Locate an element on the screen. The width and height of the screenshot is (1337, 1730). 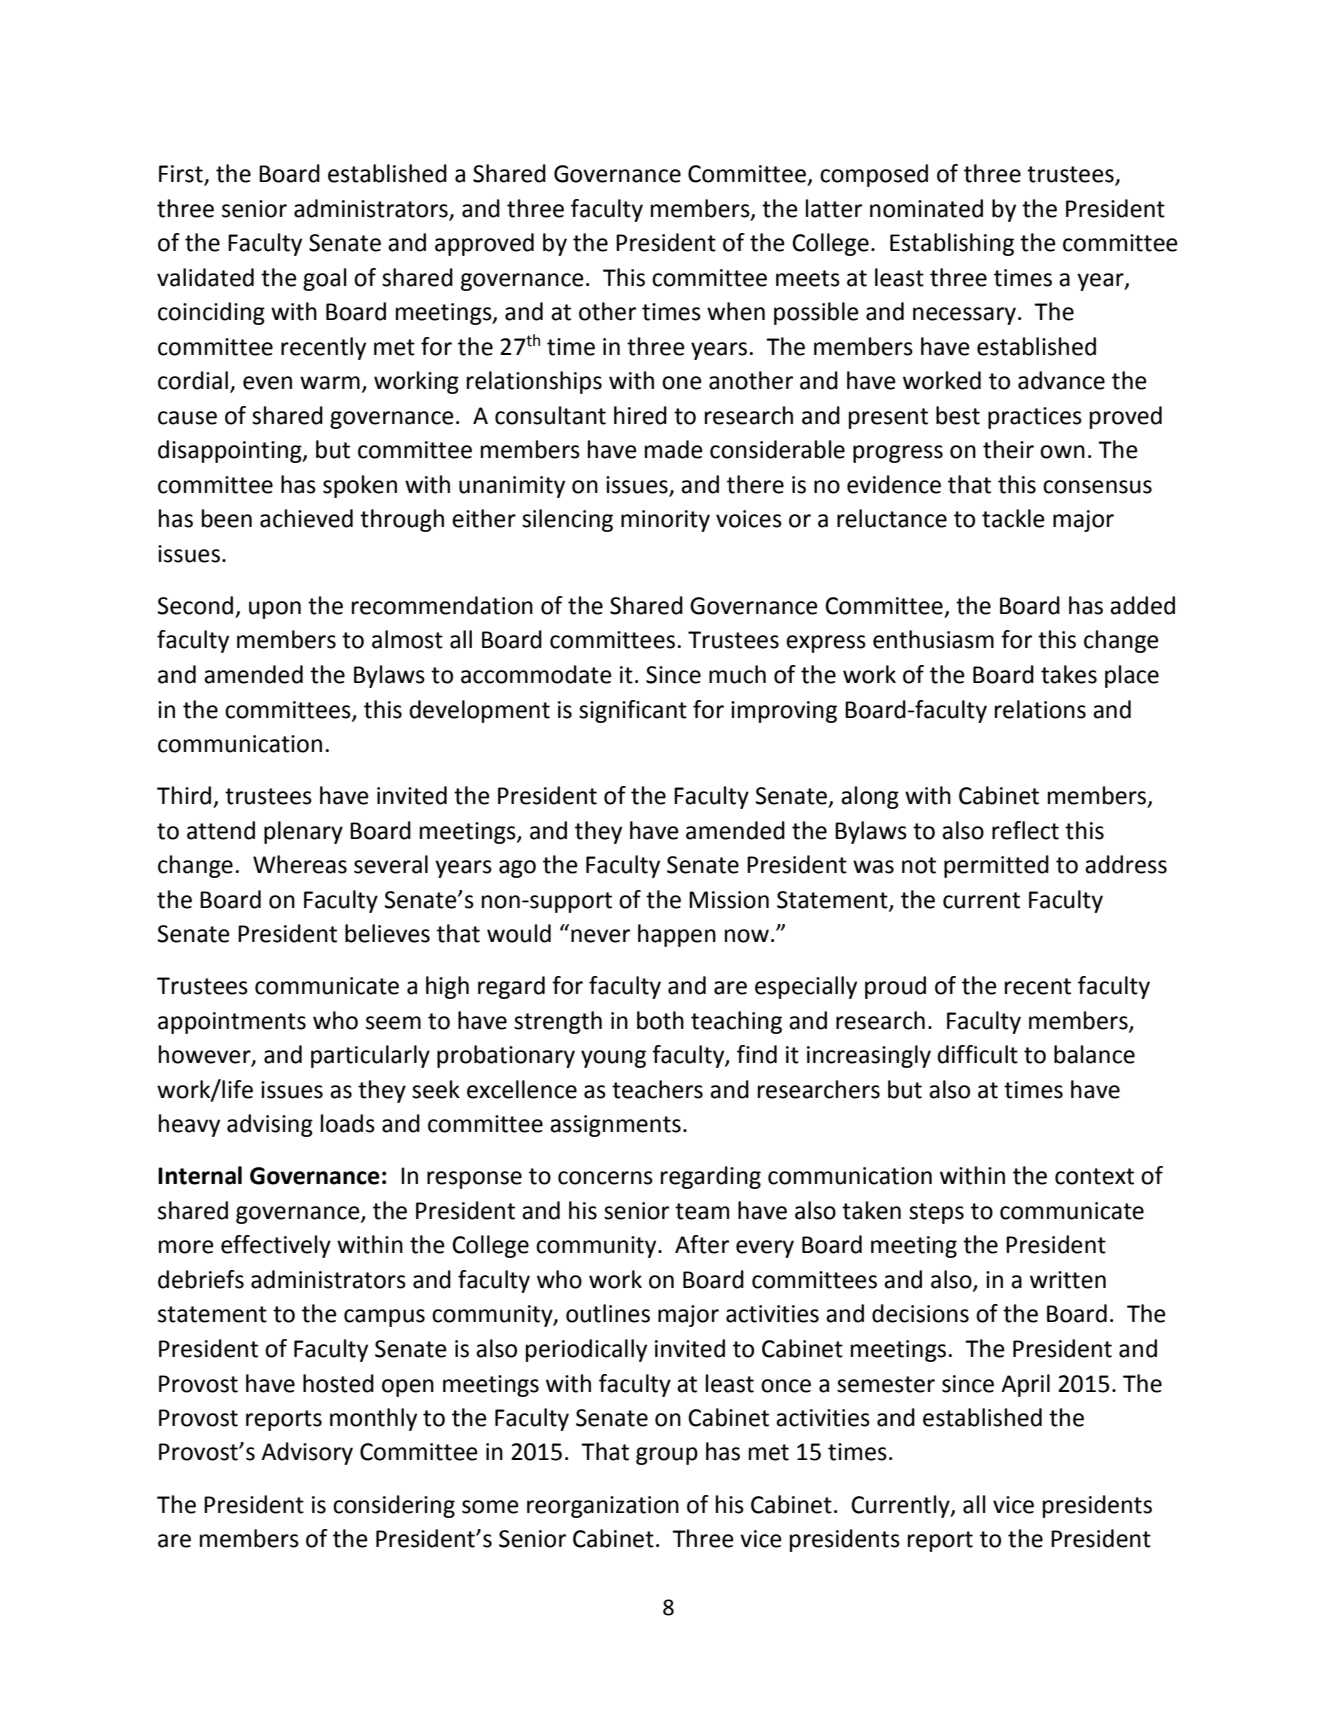
reflect is located at coordinates (1025, 830).
